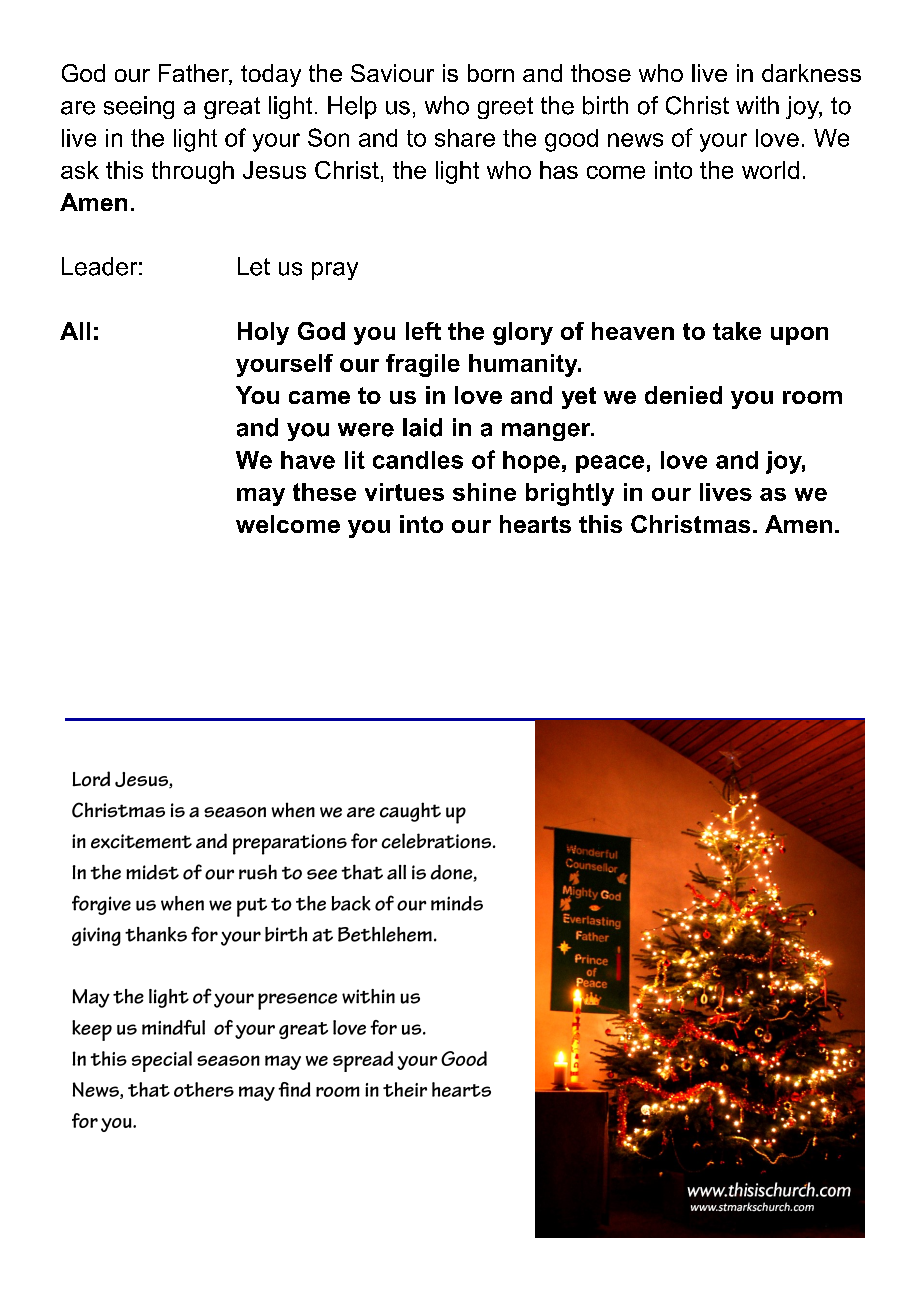 The image size is (924, 1308). What do you see at coordinates (683, 395) in the screenshot?
I see `denied` at bounding box center [683, 395].
